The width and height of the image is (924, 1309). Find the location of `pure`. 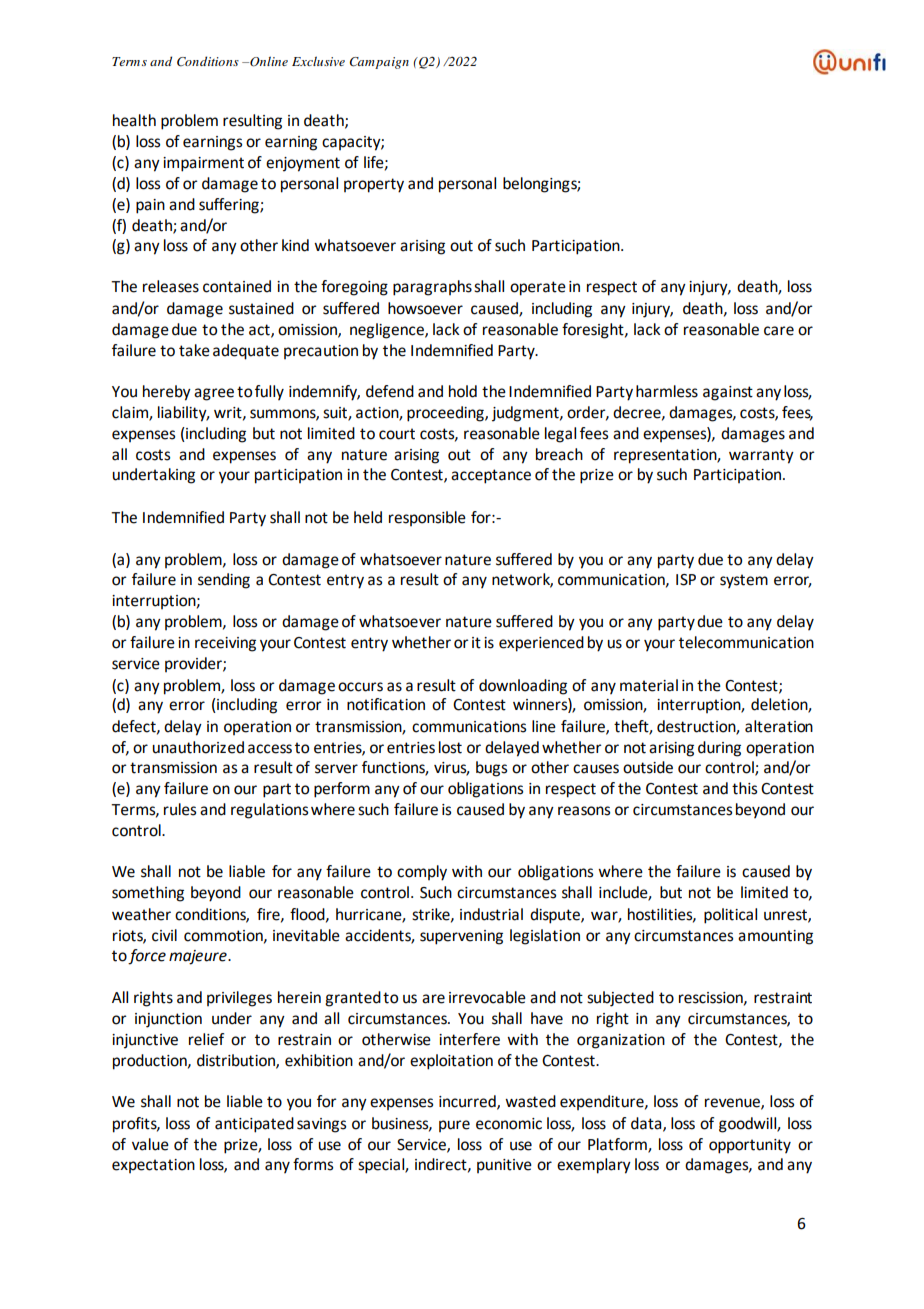

pure is located at coordinates (454, 1126).
